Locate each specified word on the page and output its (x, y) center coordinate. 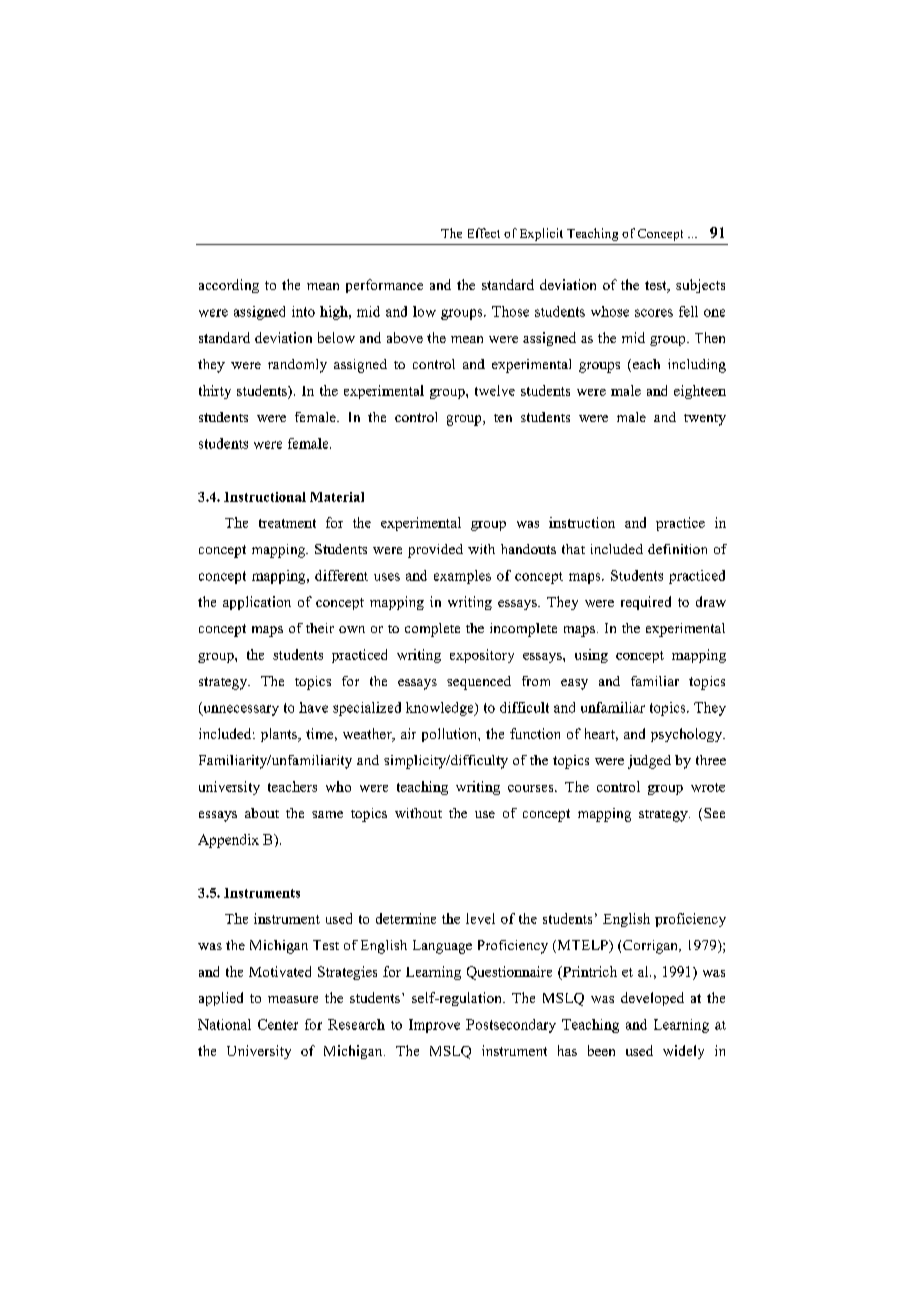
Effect (484, 233)
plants (280, 735)
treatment (287, 523)
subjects (700, 286)
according (229, 286)
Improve (434, 1026)
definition (677, 549)
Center (278, 1024)
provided (435, 551)
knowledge (441, 709)
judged (649, 762)
